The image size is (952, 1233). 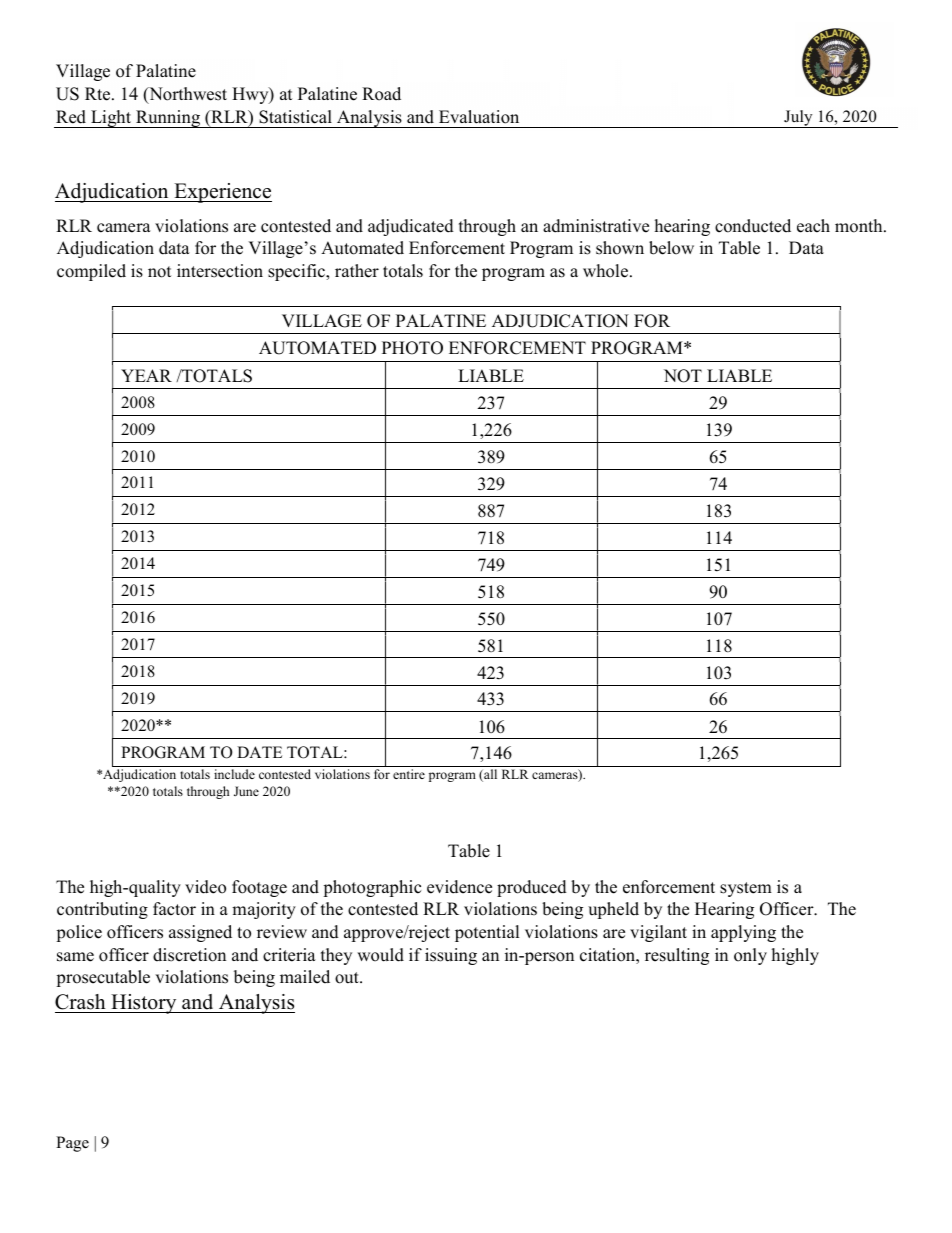 What do you see at coordinates (489, 775) in the screenshot?
I see `all` at bounding box center [489, 775].
